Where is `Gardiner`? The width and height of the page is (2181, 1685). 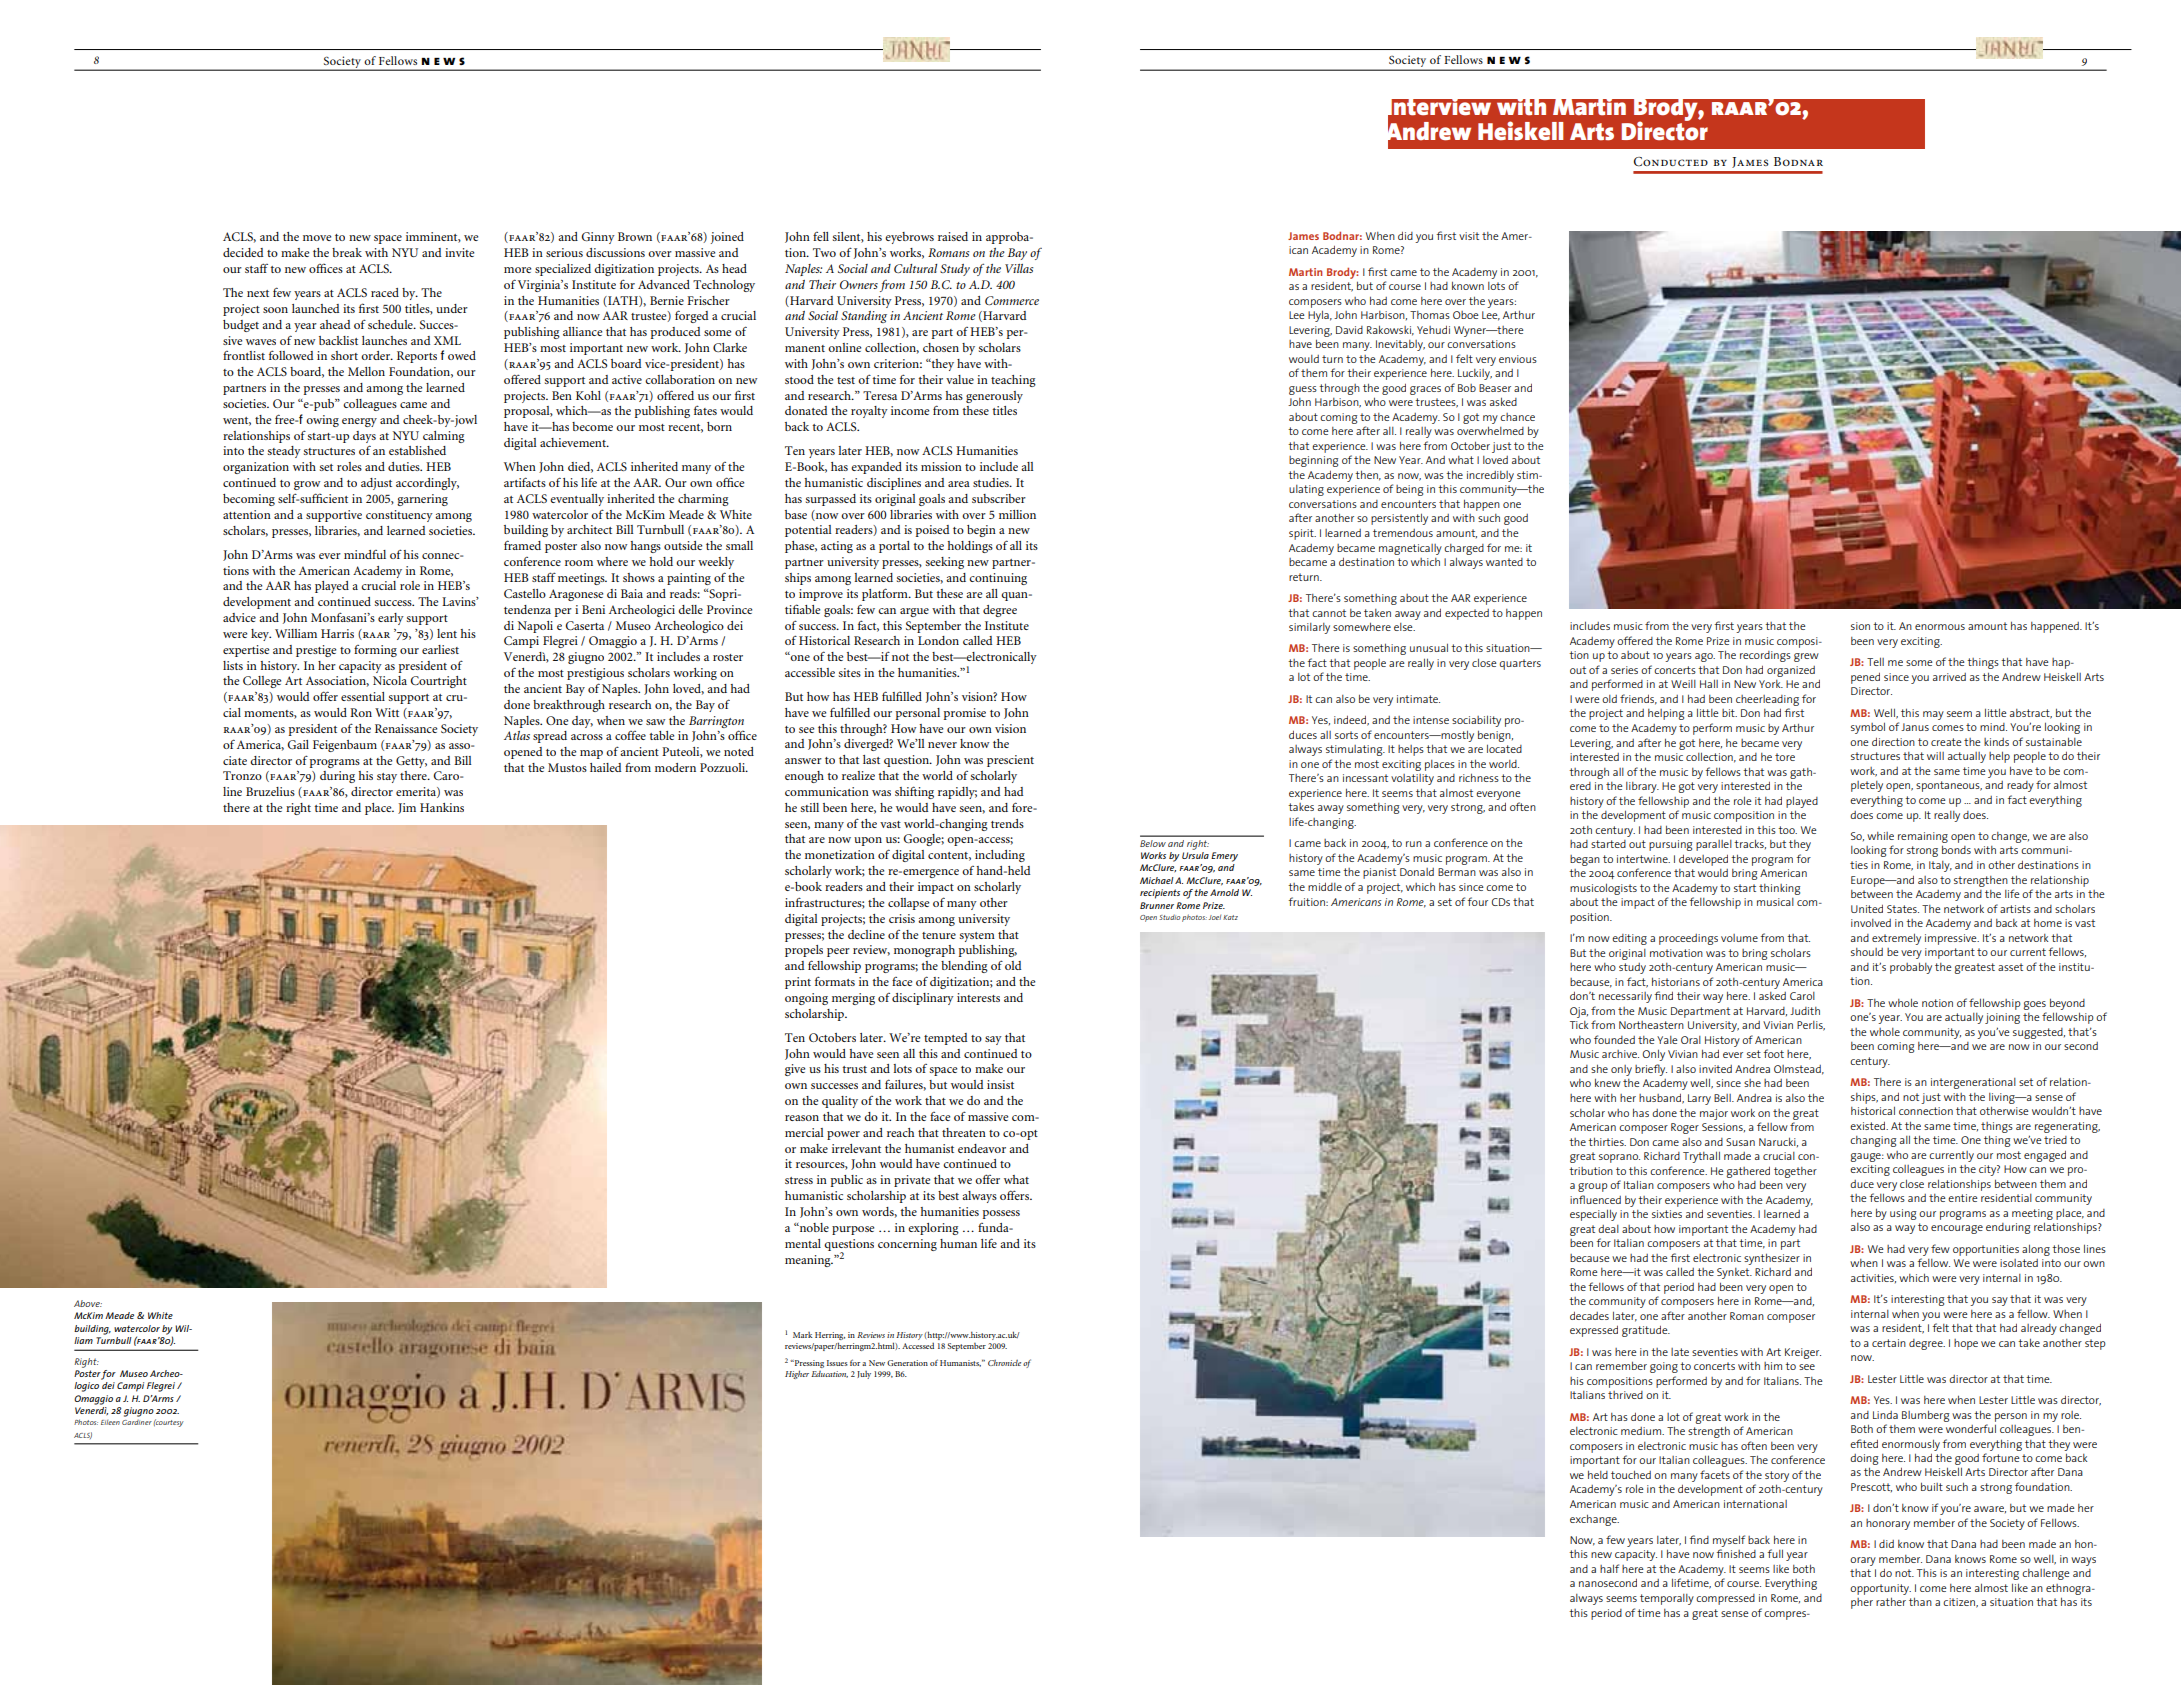 Gardiner is located at coordinates (137, 1422).
